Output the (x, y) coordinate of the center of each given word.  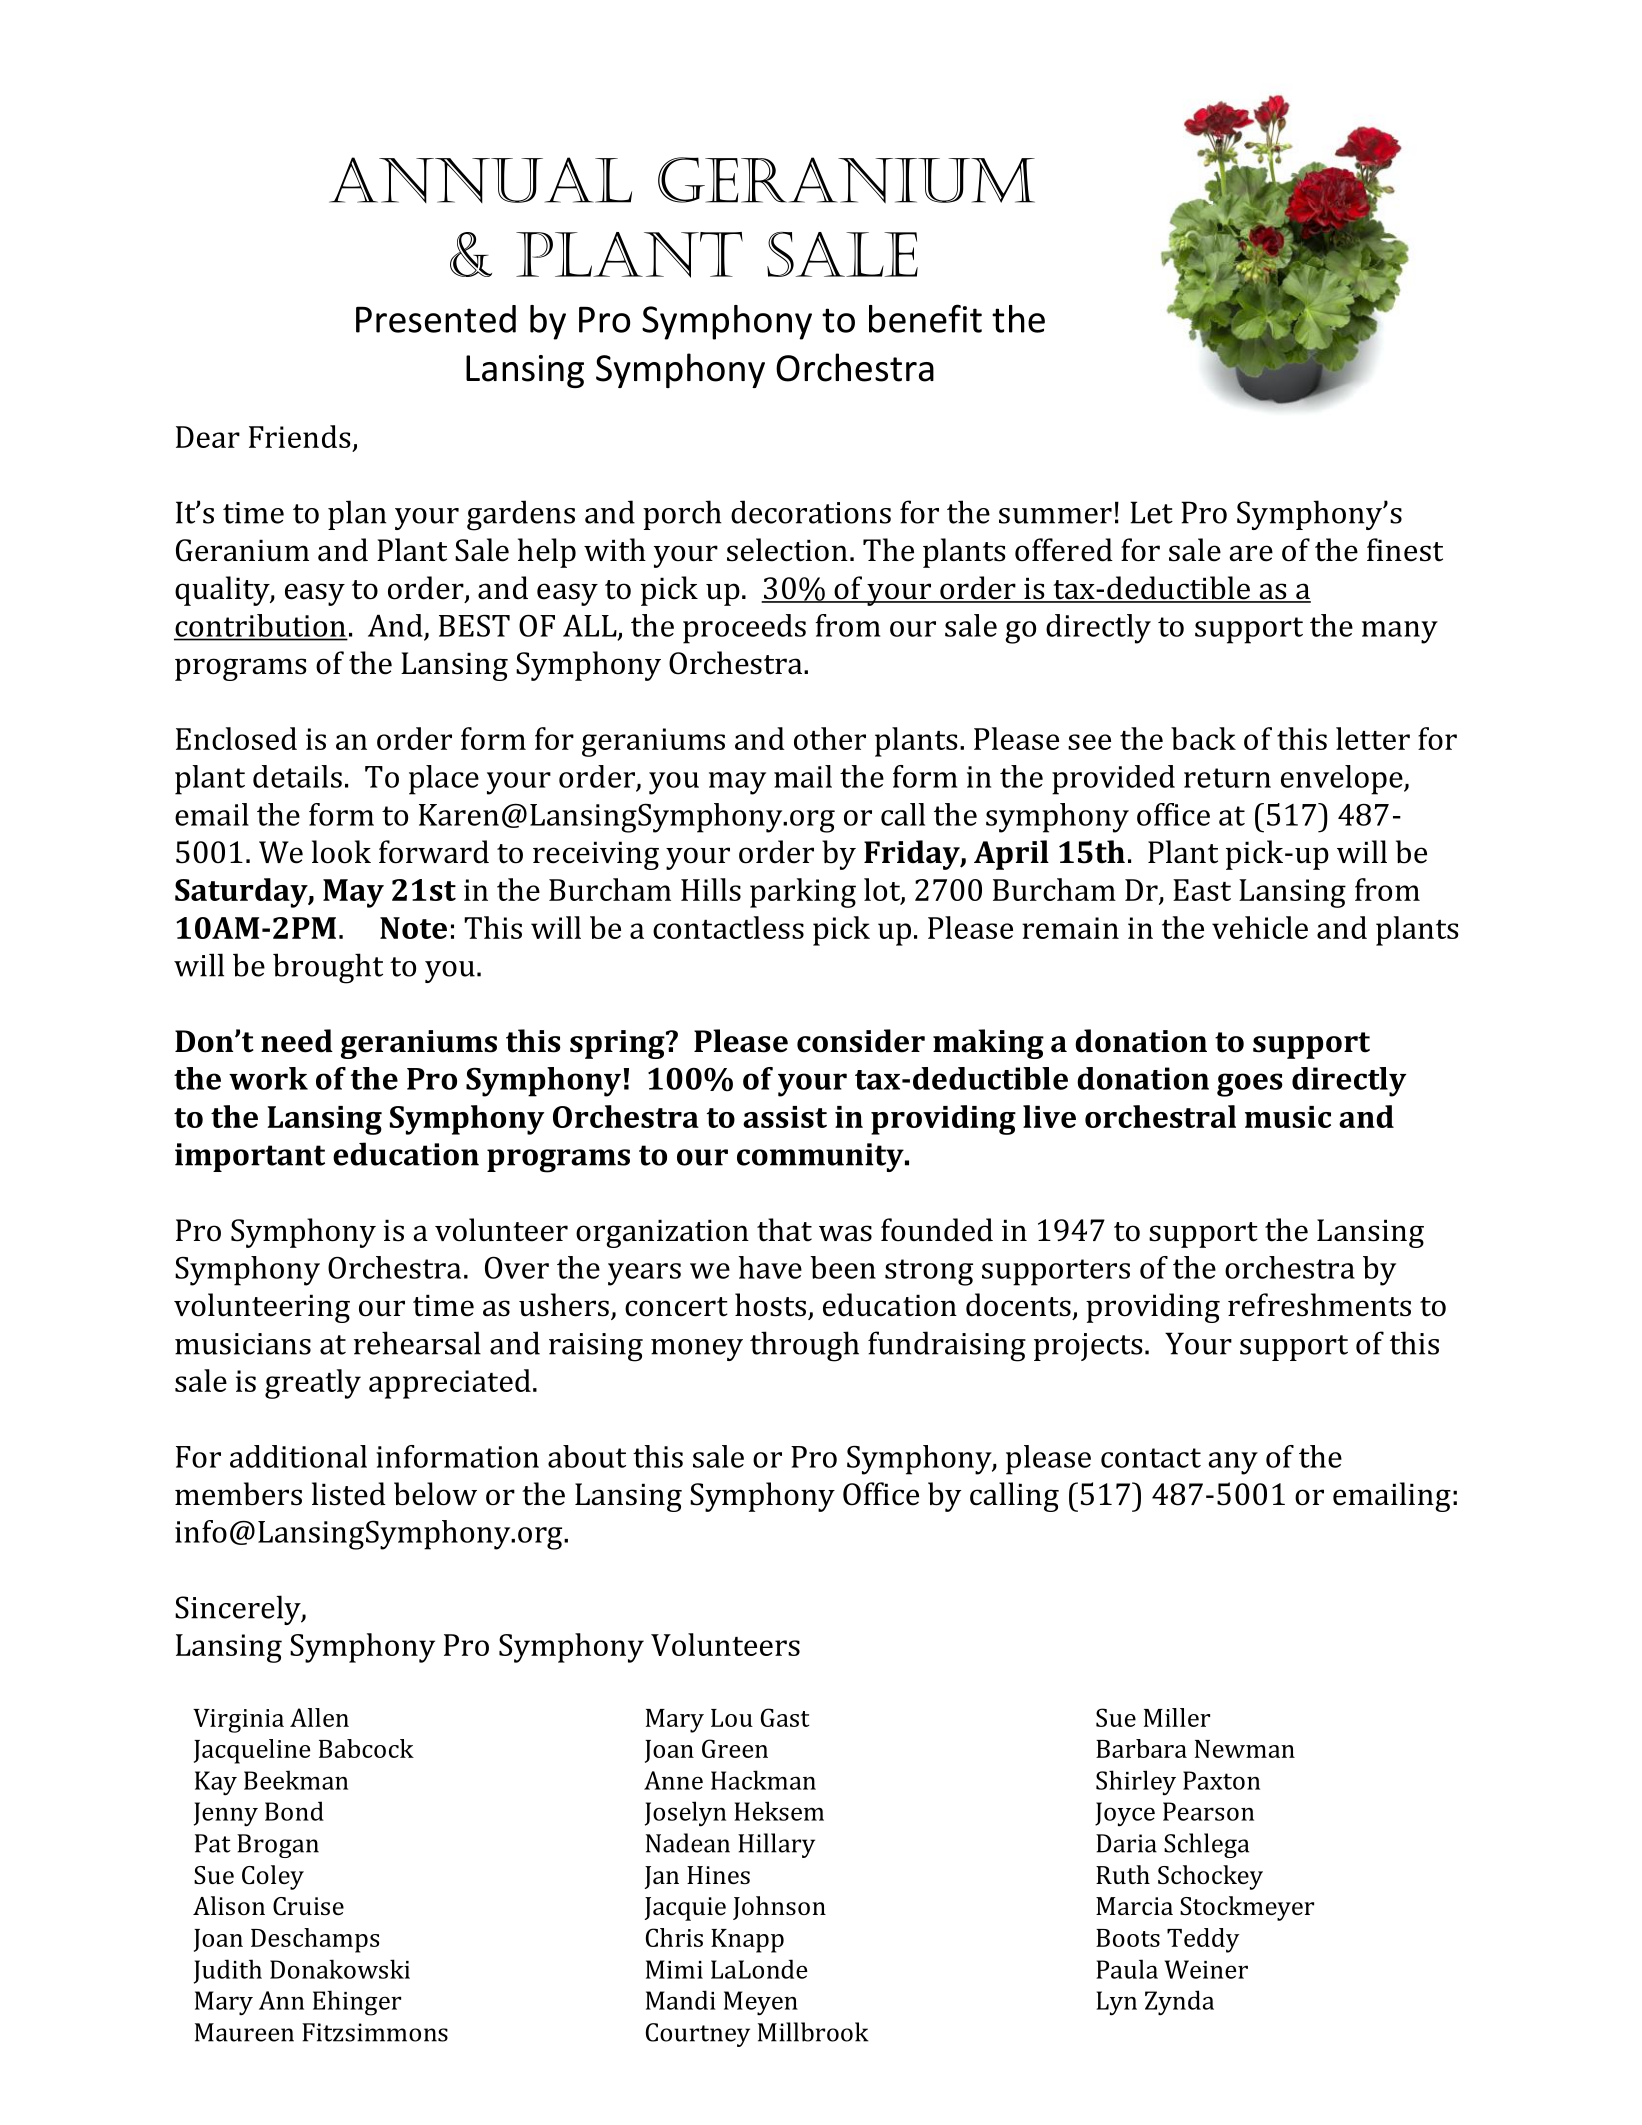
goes (1249, 1085)
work (268, 1078)
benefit (925, 318)
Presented (436, 319)
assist (785, 1117)
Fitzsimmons (375, 2032)
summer (1055, 516)
